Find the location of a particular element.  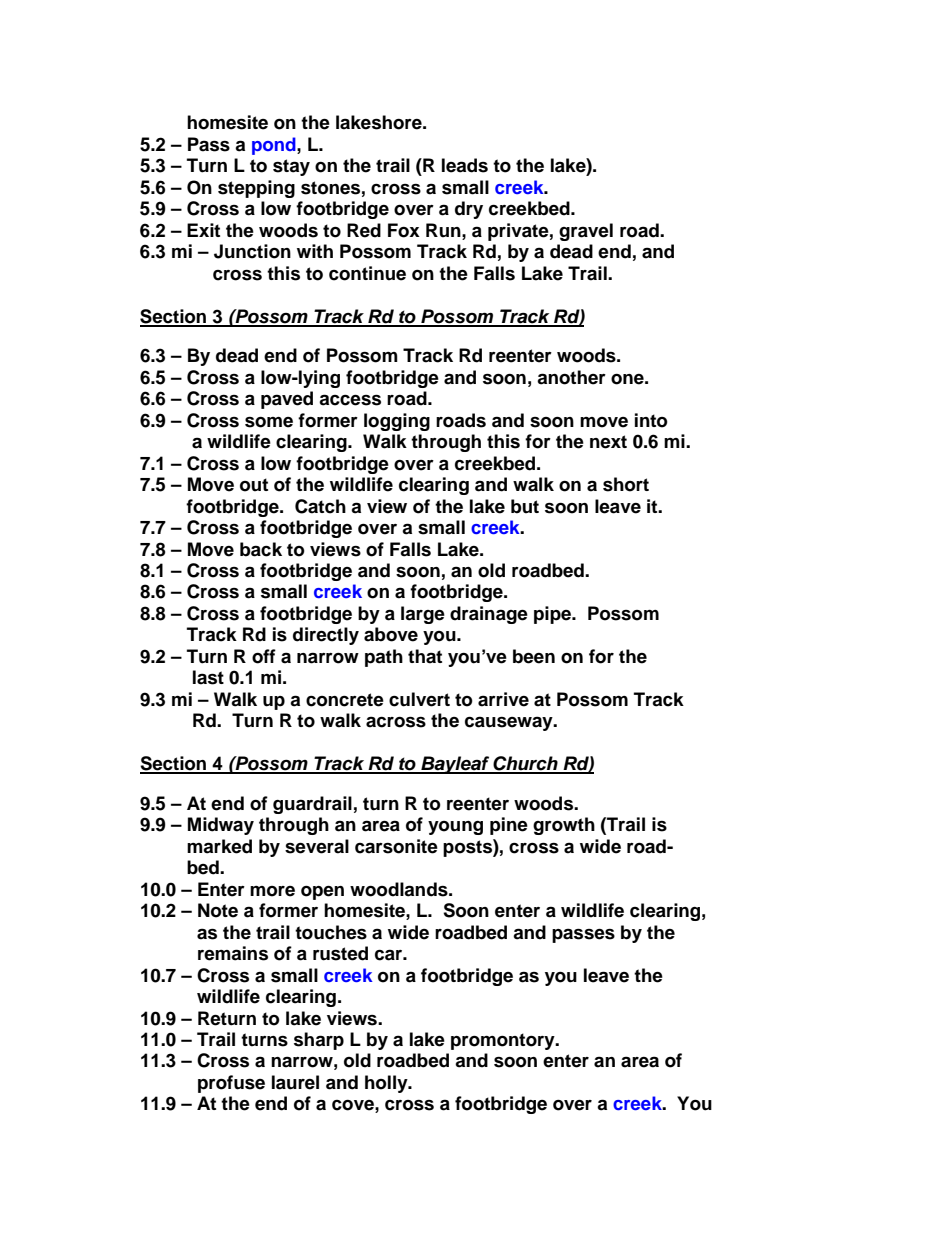

large is located at coordinates (423, 615).
